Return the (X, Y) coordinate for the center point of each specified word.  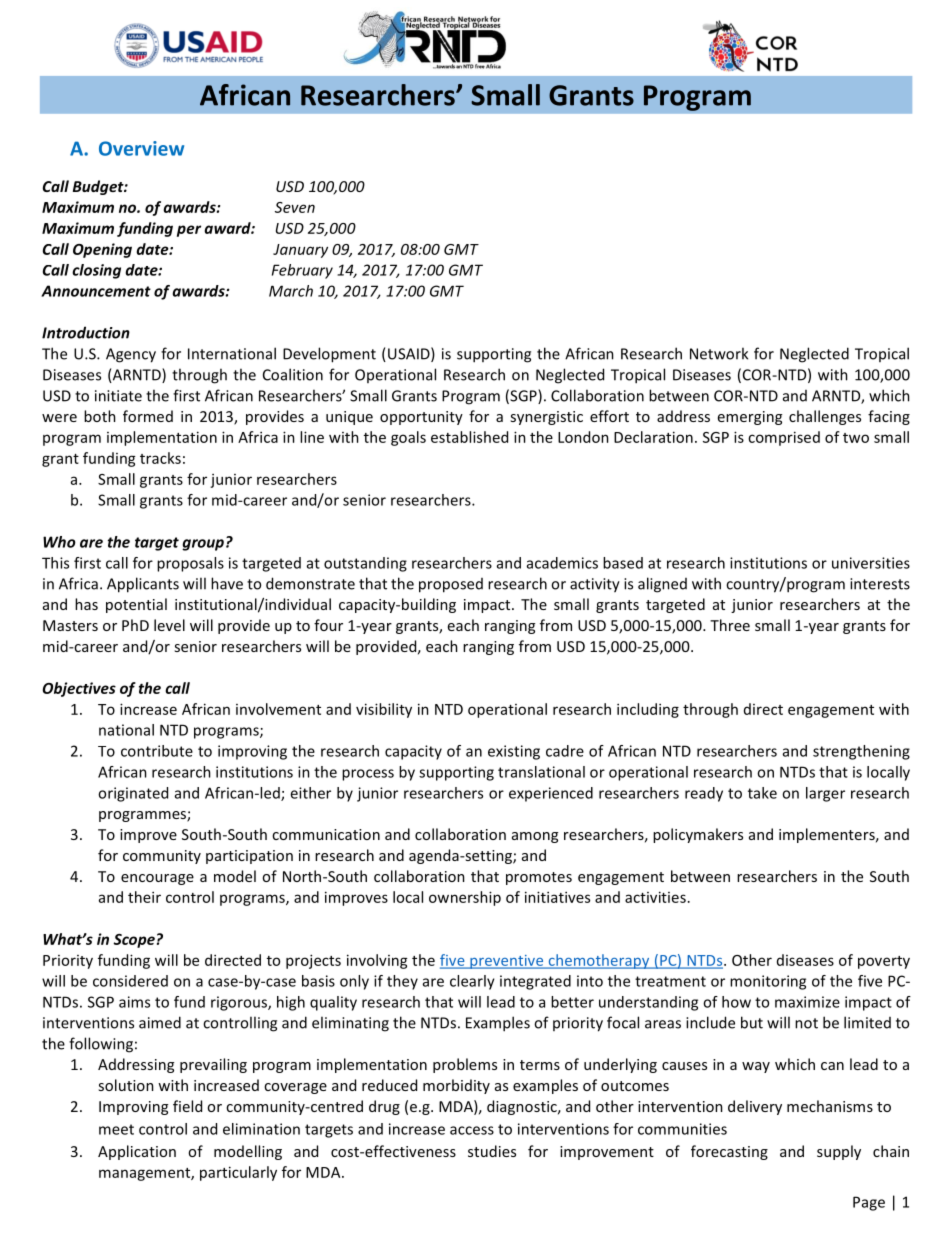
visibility (384, 710)
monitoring (768, 982)
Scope (134, 941)
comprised (784, 438)
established (469, 437)
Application (137, 1152)
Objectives (79, 689)
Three (730, 625)
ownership (465, 898)
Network (719, 353)
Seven (295, 207)
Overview (141, 148)
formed (148, 416)
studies (492, 1151)
